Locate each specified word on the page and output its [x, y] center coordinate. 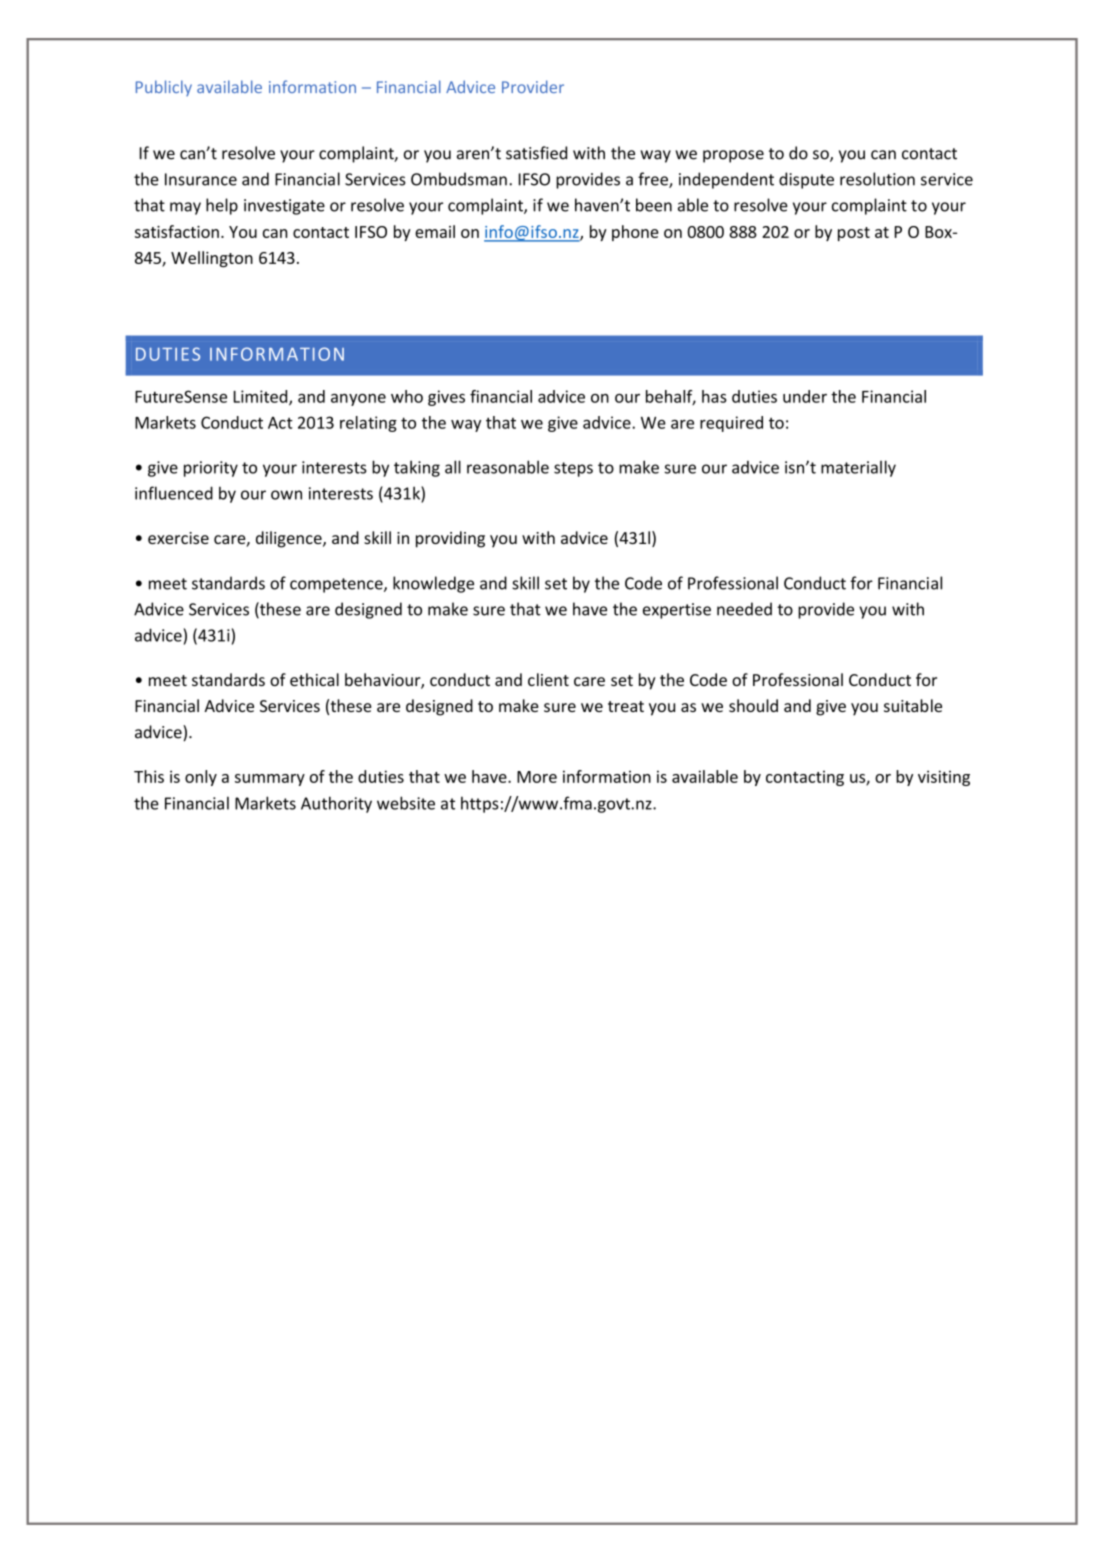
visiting [944, 778]
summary [270, 780]
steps [573, 469]
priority [211, 469]
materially [858, 468]
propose [733, 156]
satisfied [536, 153]
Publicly [164, 88]
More [537, 777]
